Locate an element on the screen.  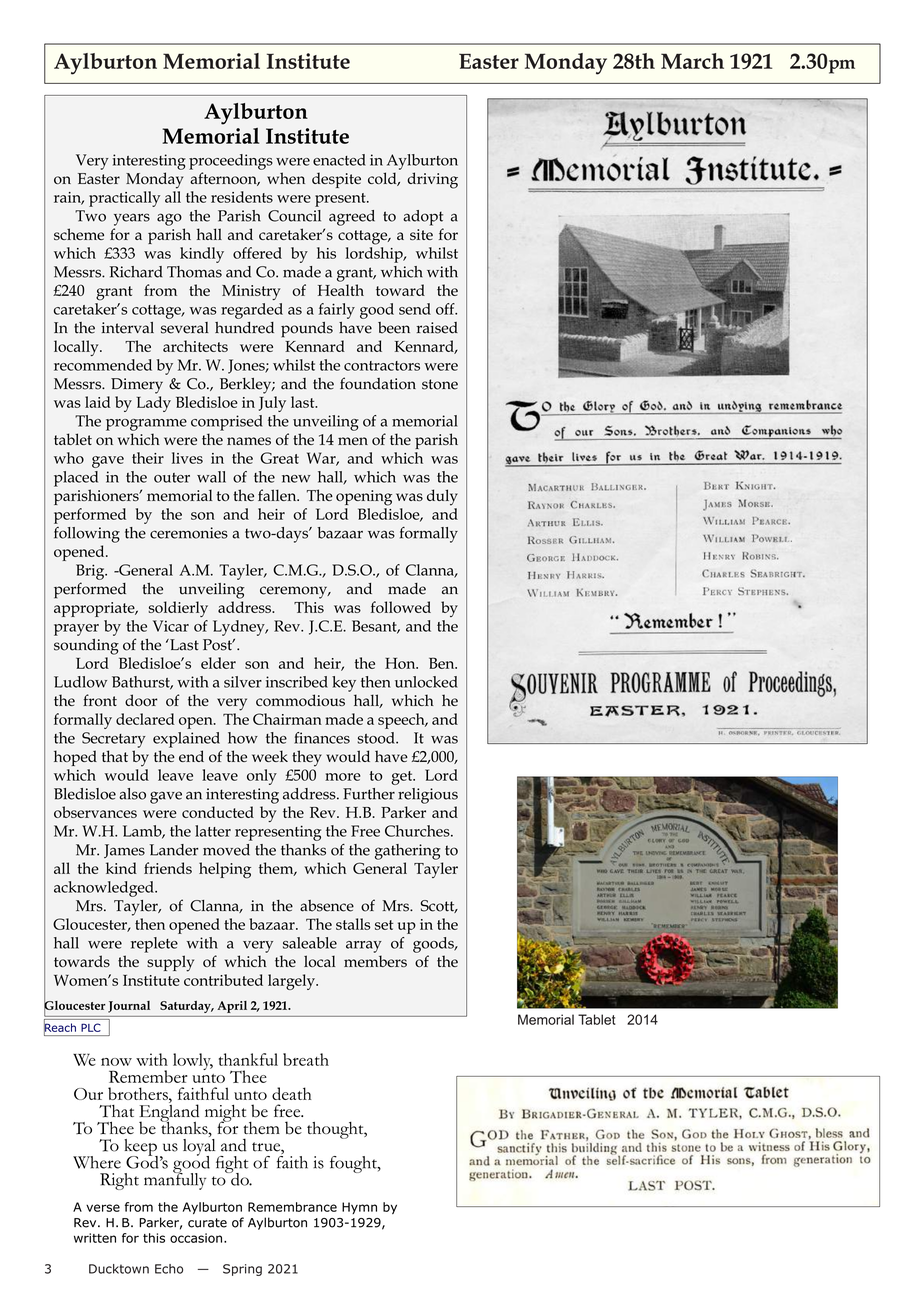
Remembrance is located at coordinates (292, 1207).
